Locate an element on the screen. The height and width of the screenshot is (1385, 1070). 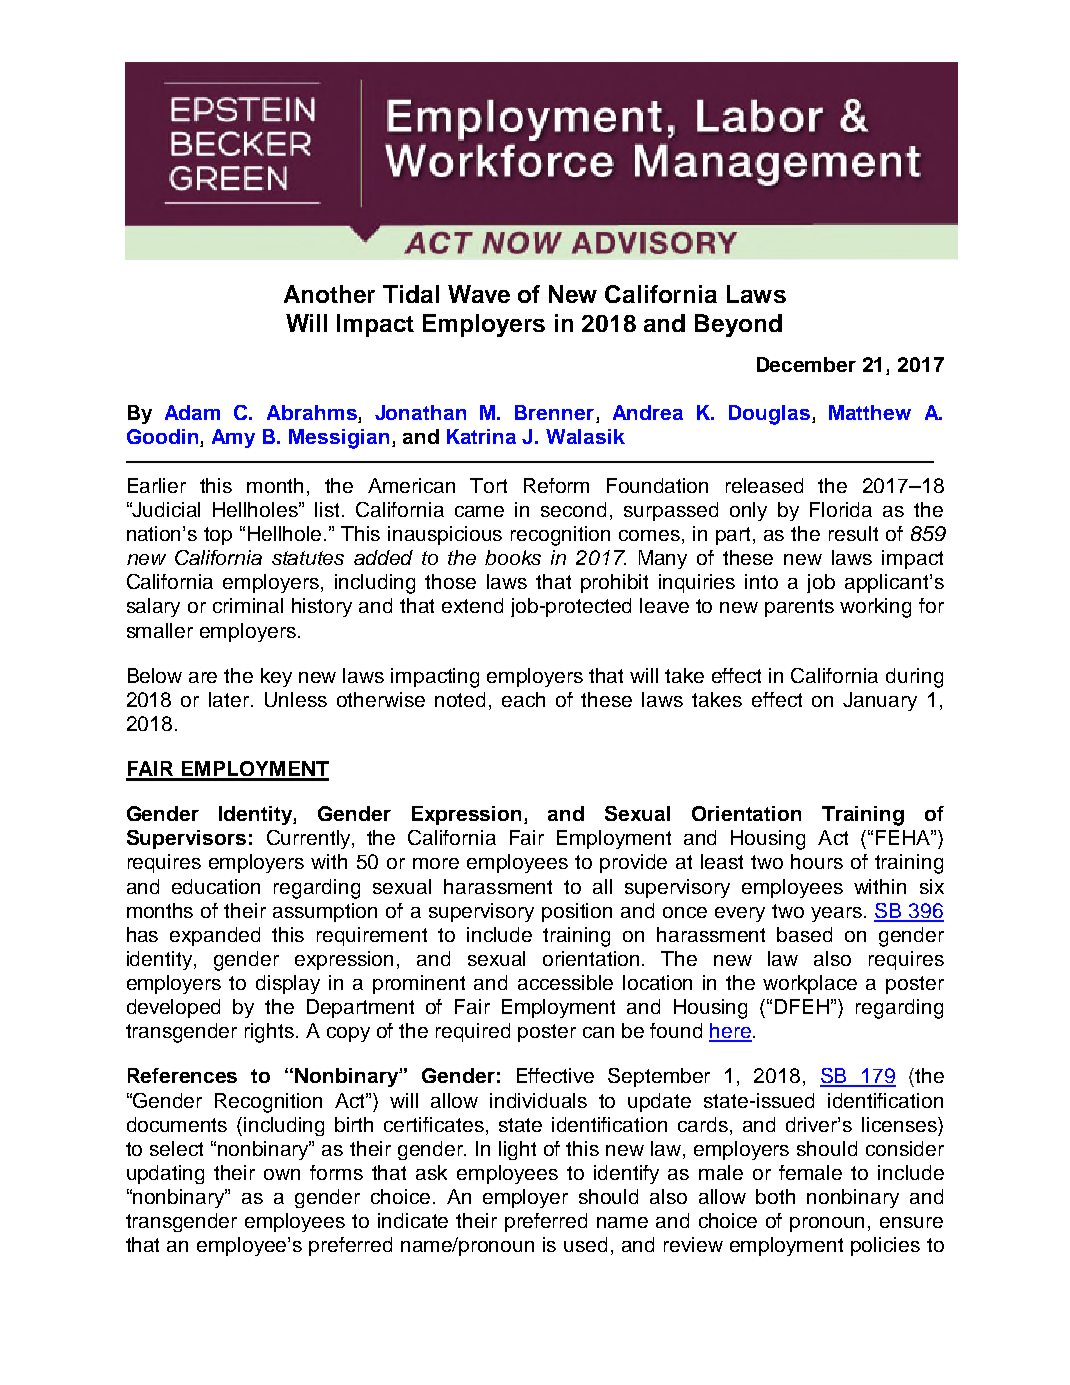
January is located at coordinates (880, 701).
